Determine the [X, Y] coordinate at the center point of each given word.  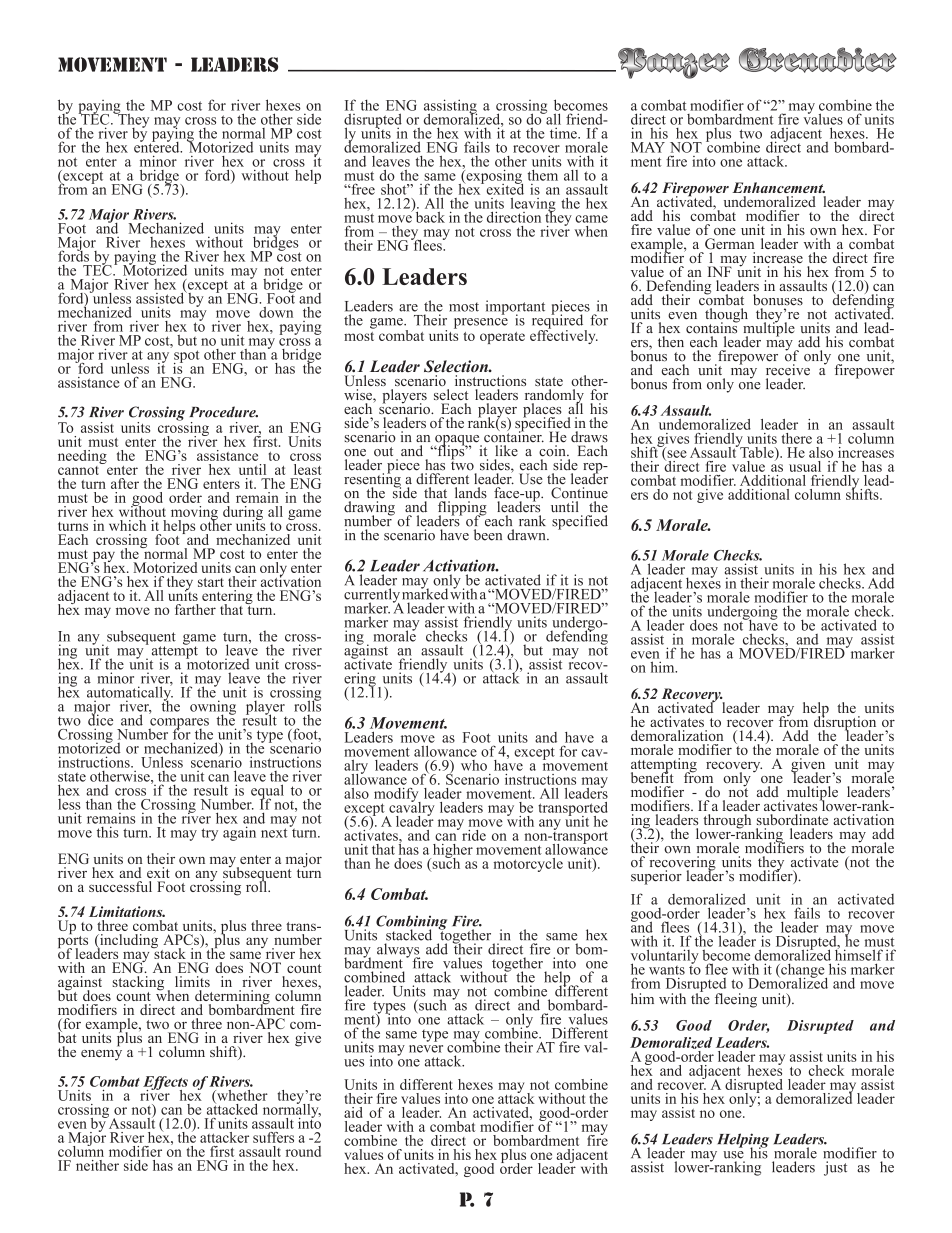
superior [656, 877]
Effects [165, 1084]
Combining [411, 923]
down [276, 312]
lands [471, 493]
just [835, 1168]
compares [178, 724]
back [429, 216]
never [426, 1049]
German [729, 244]
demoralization [677, 735]
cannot [80, 469]
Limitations [127, 911]
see [676, 455]
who [474, 765]
